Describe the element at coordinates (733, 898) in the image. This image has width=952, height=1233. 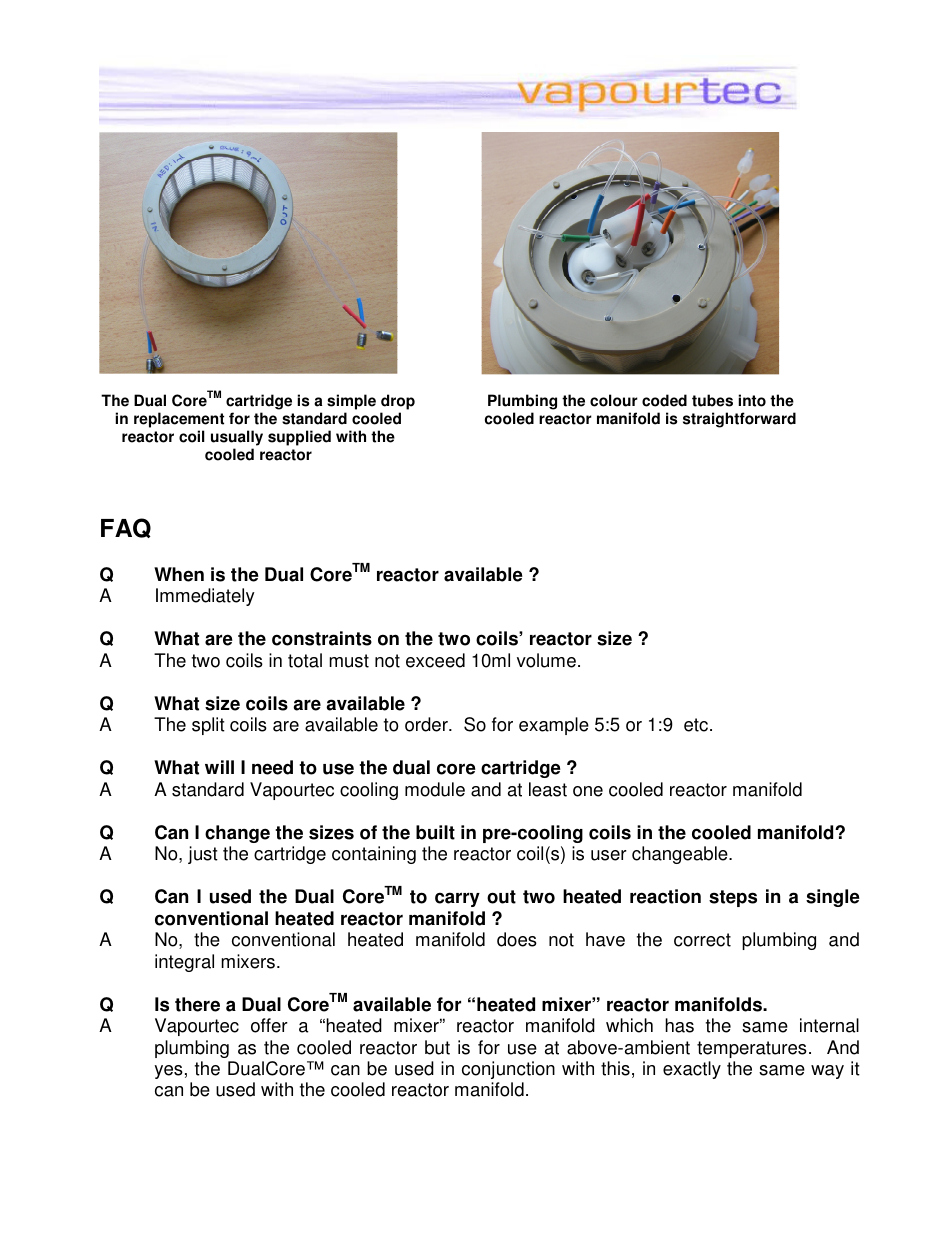
I see `steps` at that location.
